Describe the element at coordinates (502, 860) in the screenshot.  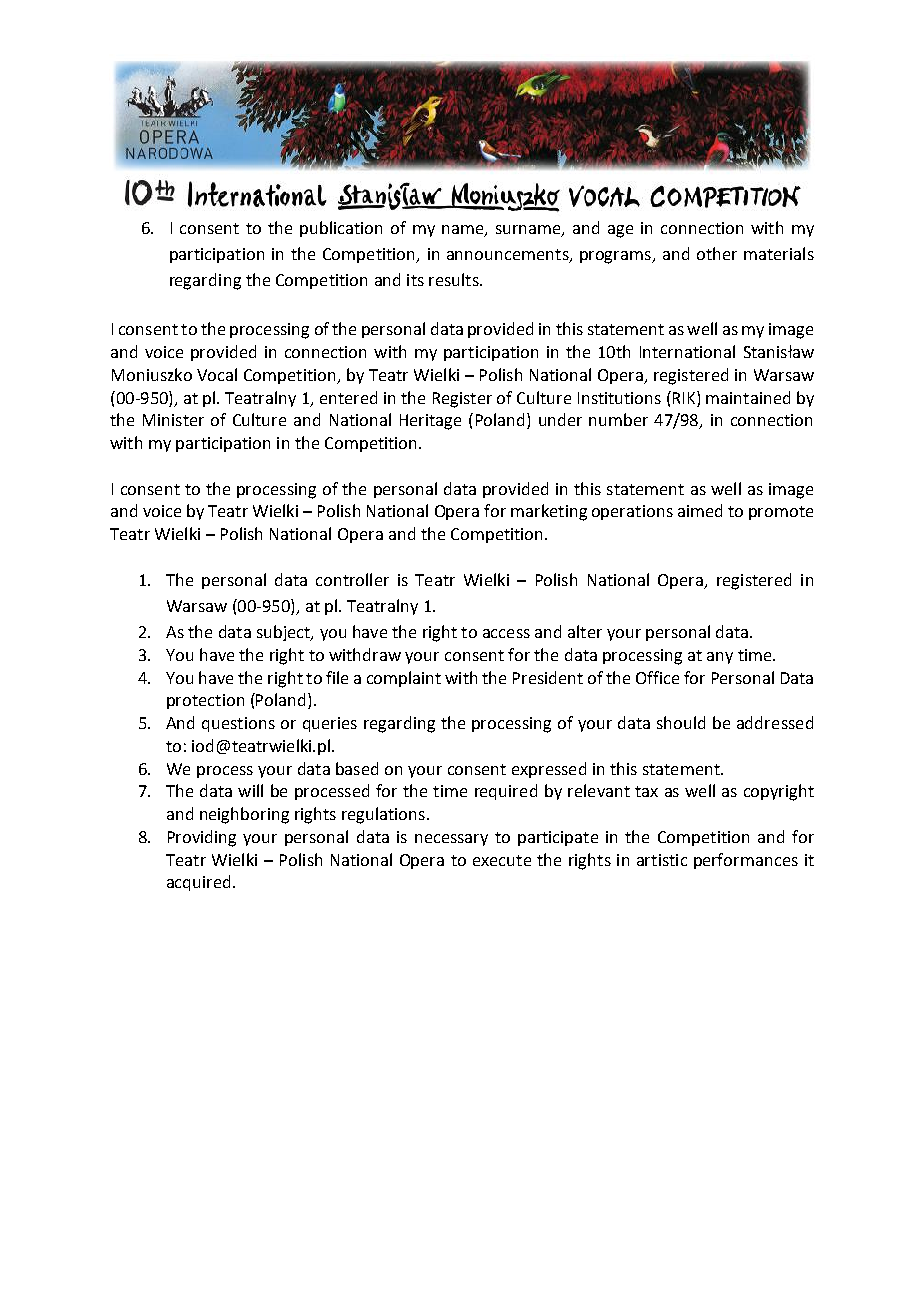
I see `execute` at that location.
